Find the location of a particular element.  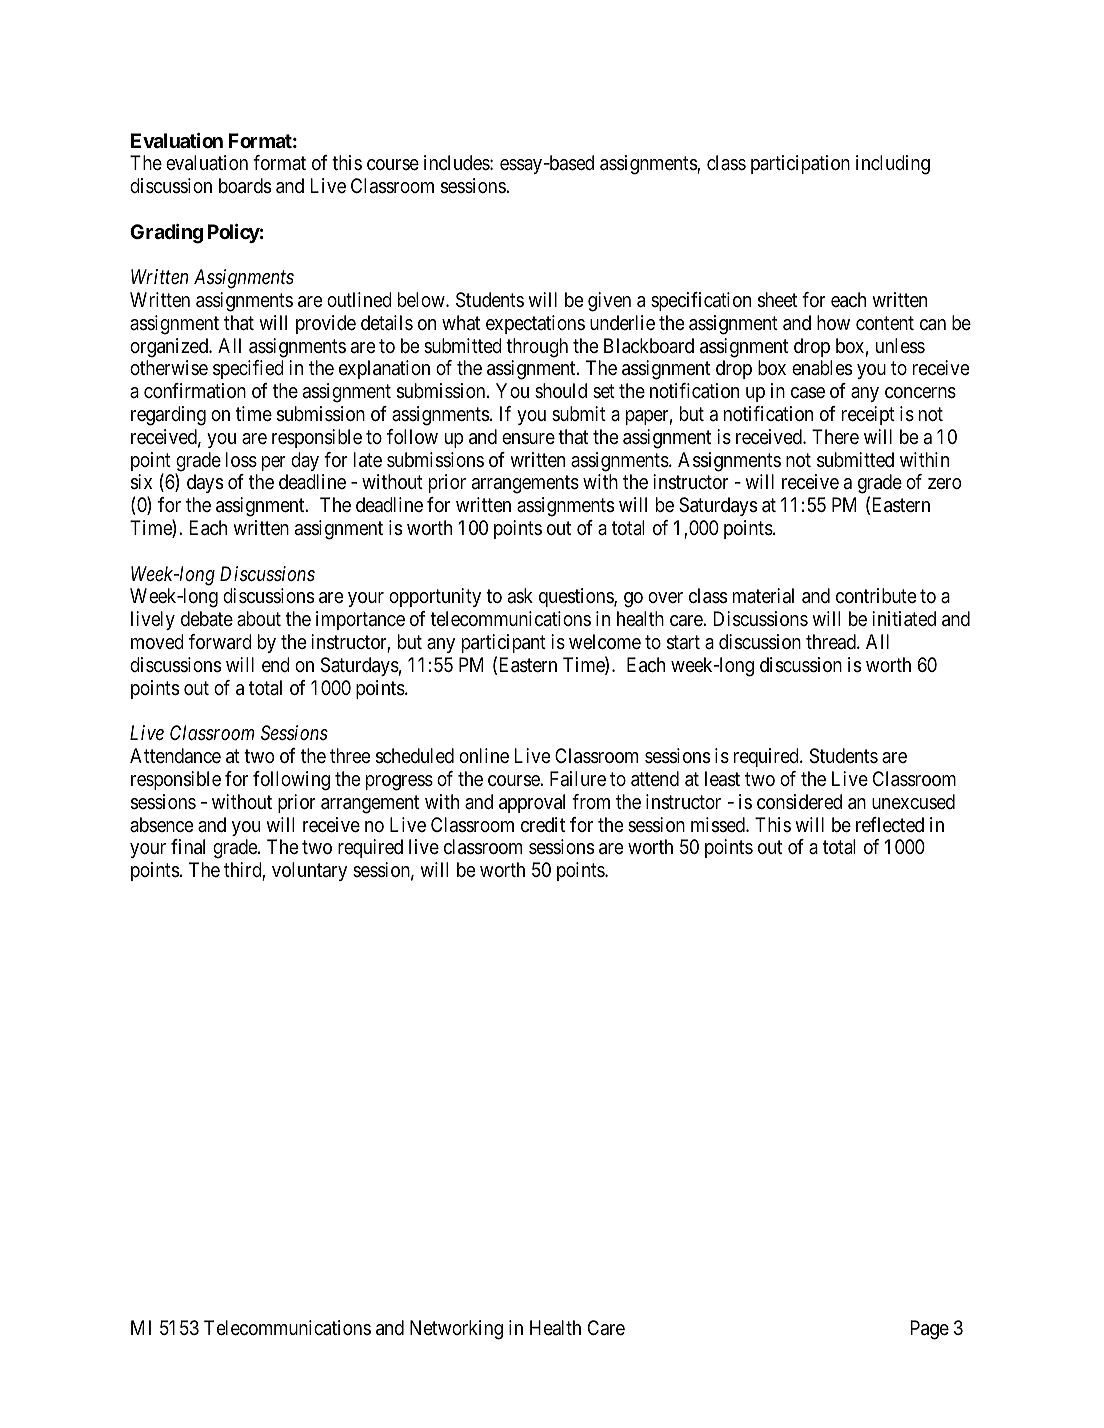

three is located at coordinates (350, 755).
